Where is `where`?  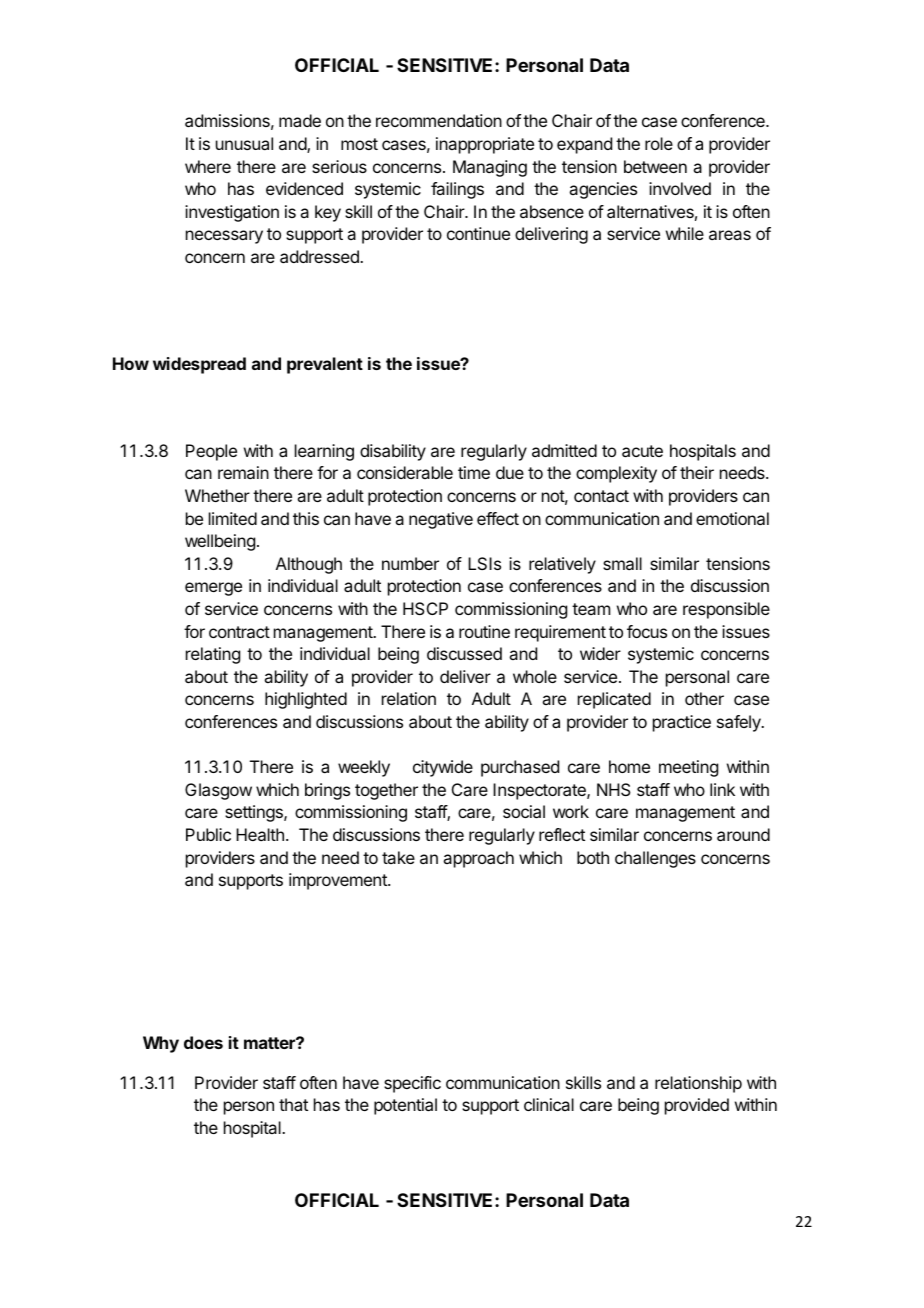
where is located at coordinates (208, 166).
